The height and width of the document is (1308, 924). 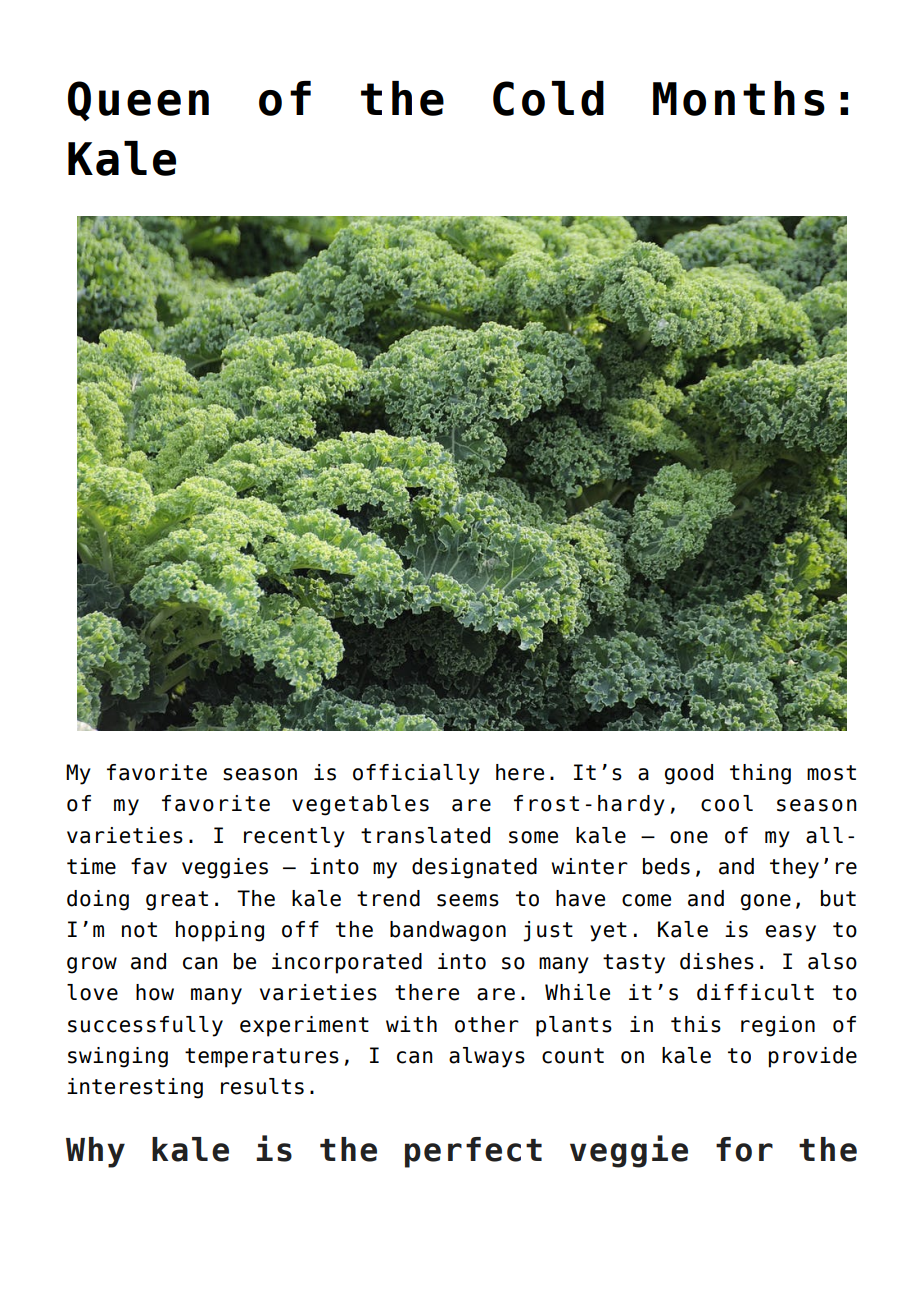 I want to click on interesting, so click(x=135, y=1088).
